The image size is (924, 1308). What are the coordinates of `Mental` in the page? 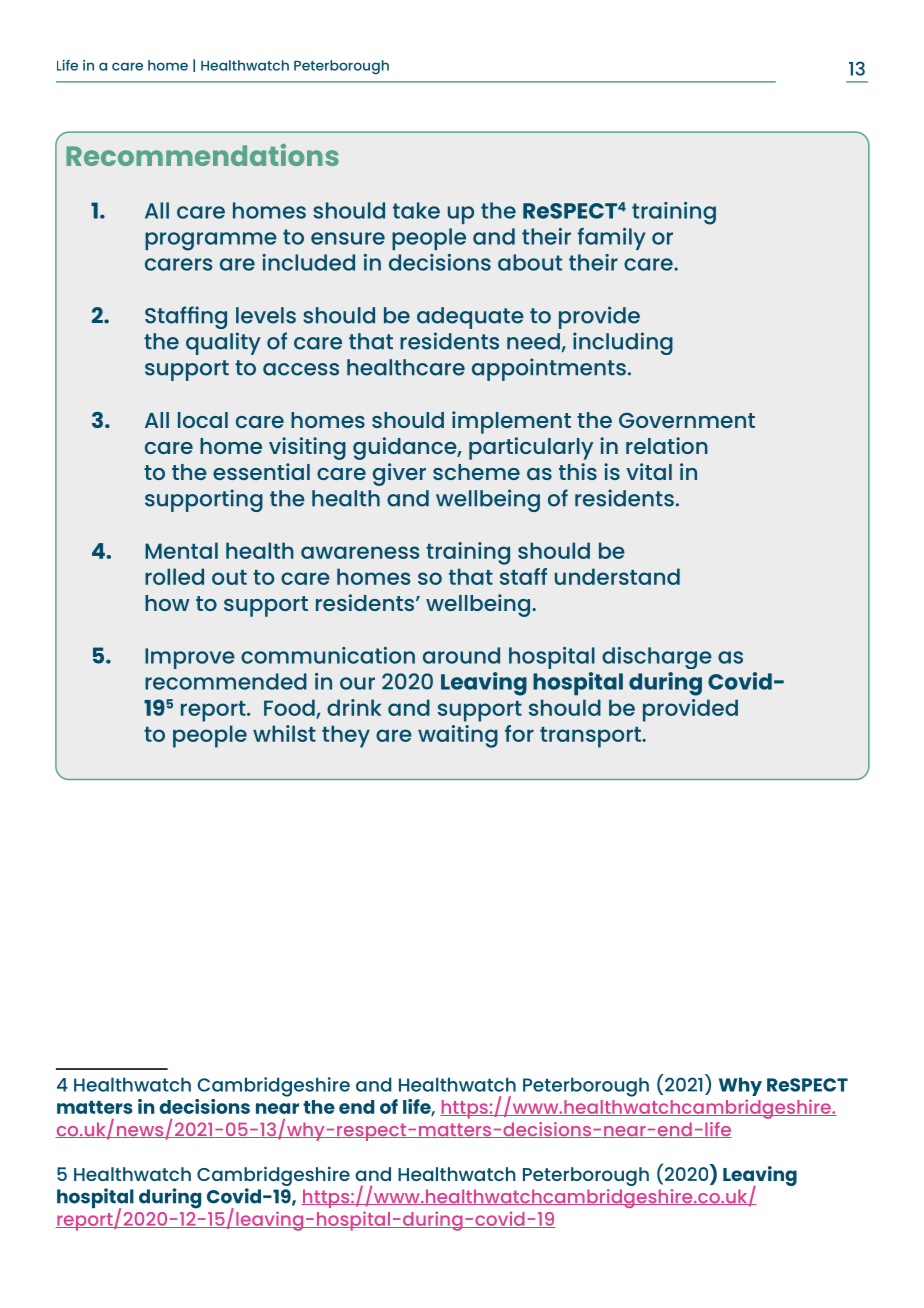 It's located at (181, 550).
